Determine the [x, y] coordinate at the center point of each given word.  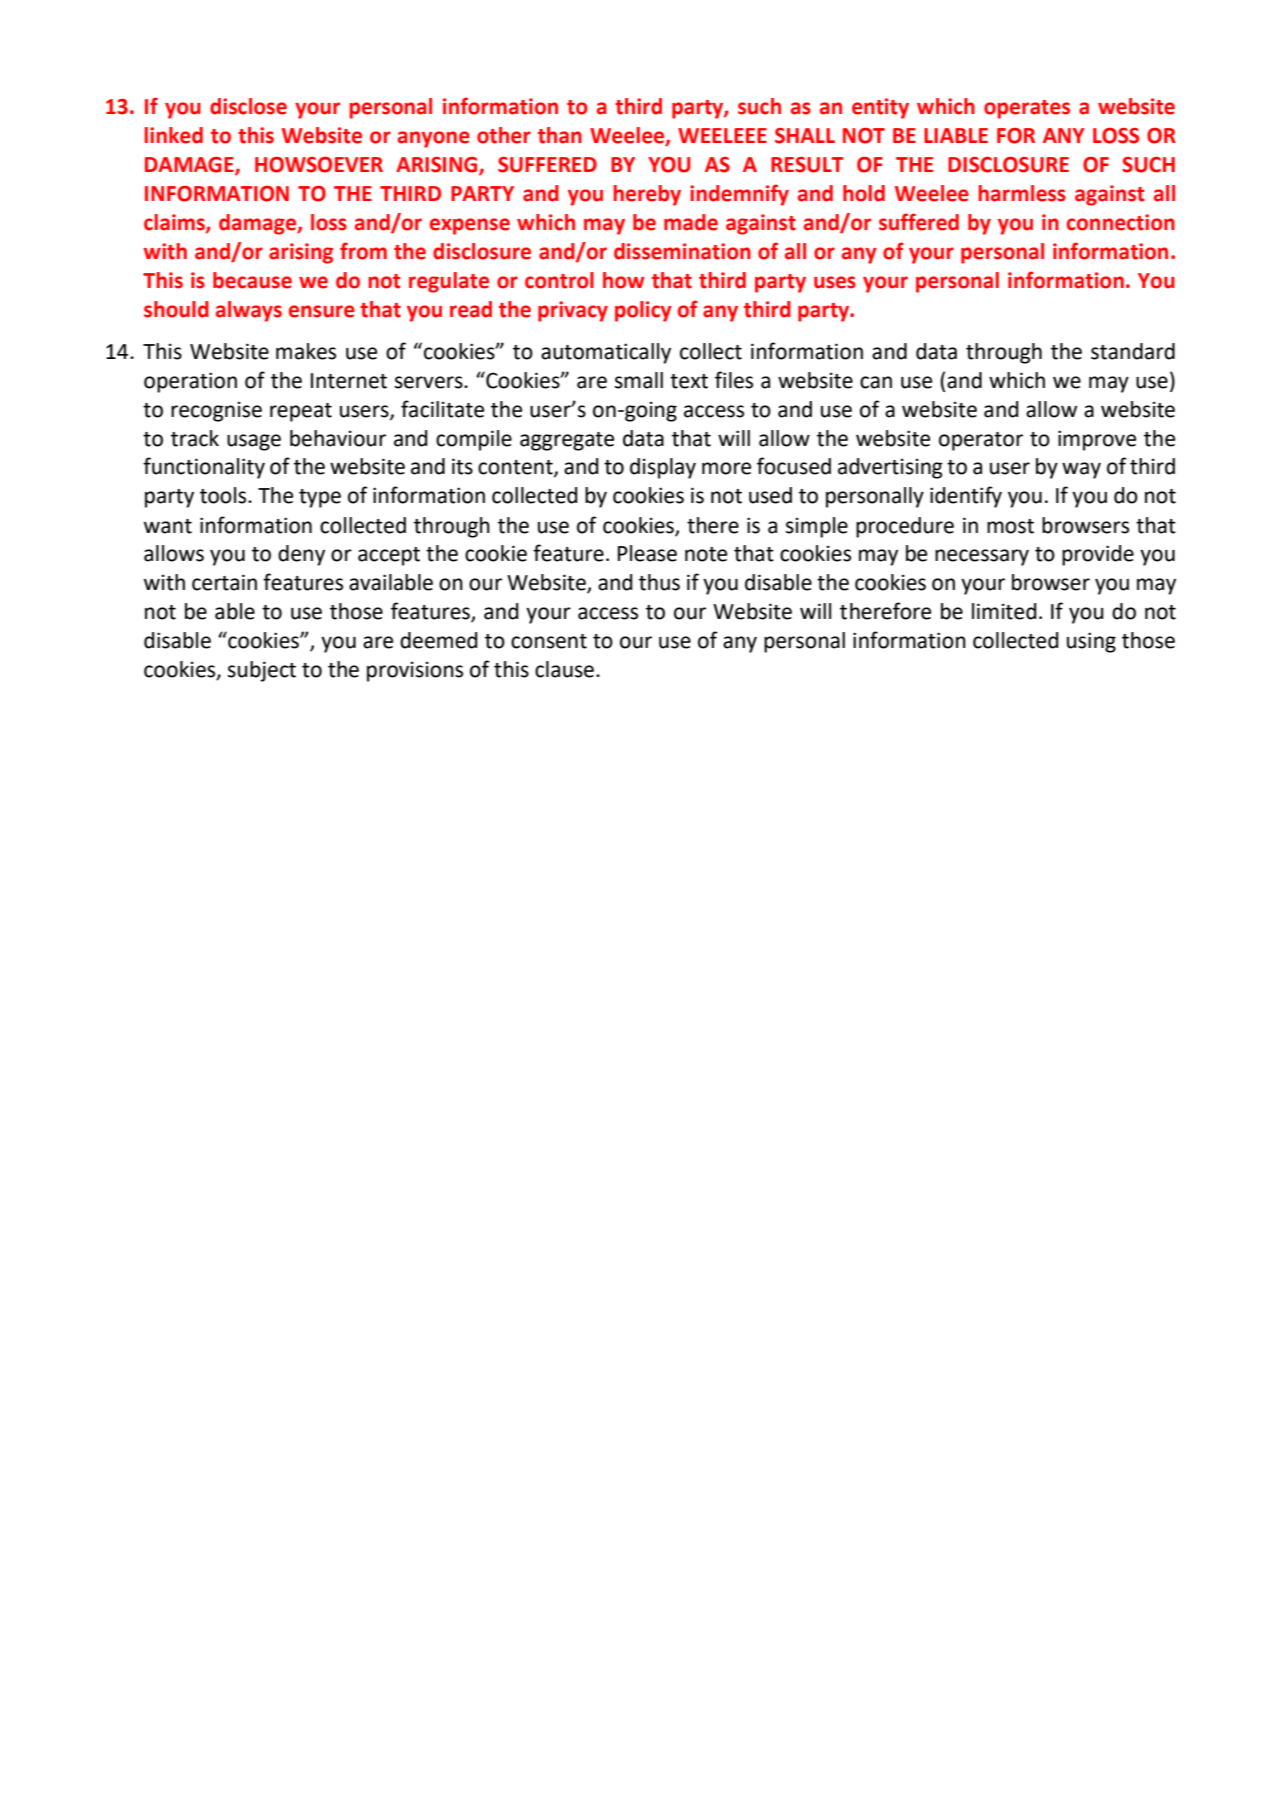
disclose [248, 106]
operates [1027, 109]
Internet [349, 381]
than [560, 135]
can [876, 382]
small [639, 380]
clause [564, 669]
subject [262, 671]
